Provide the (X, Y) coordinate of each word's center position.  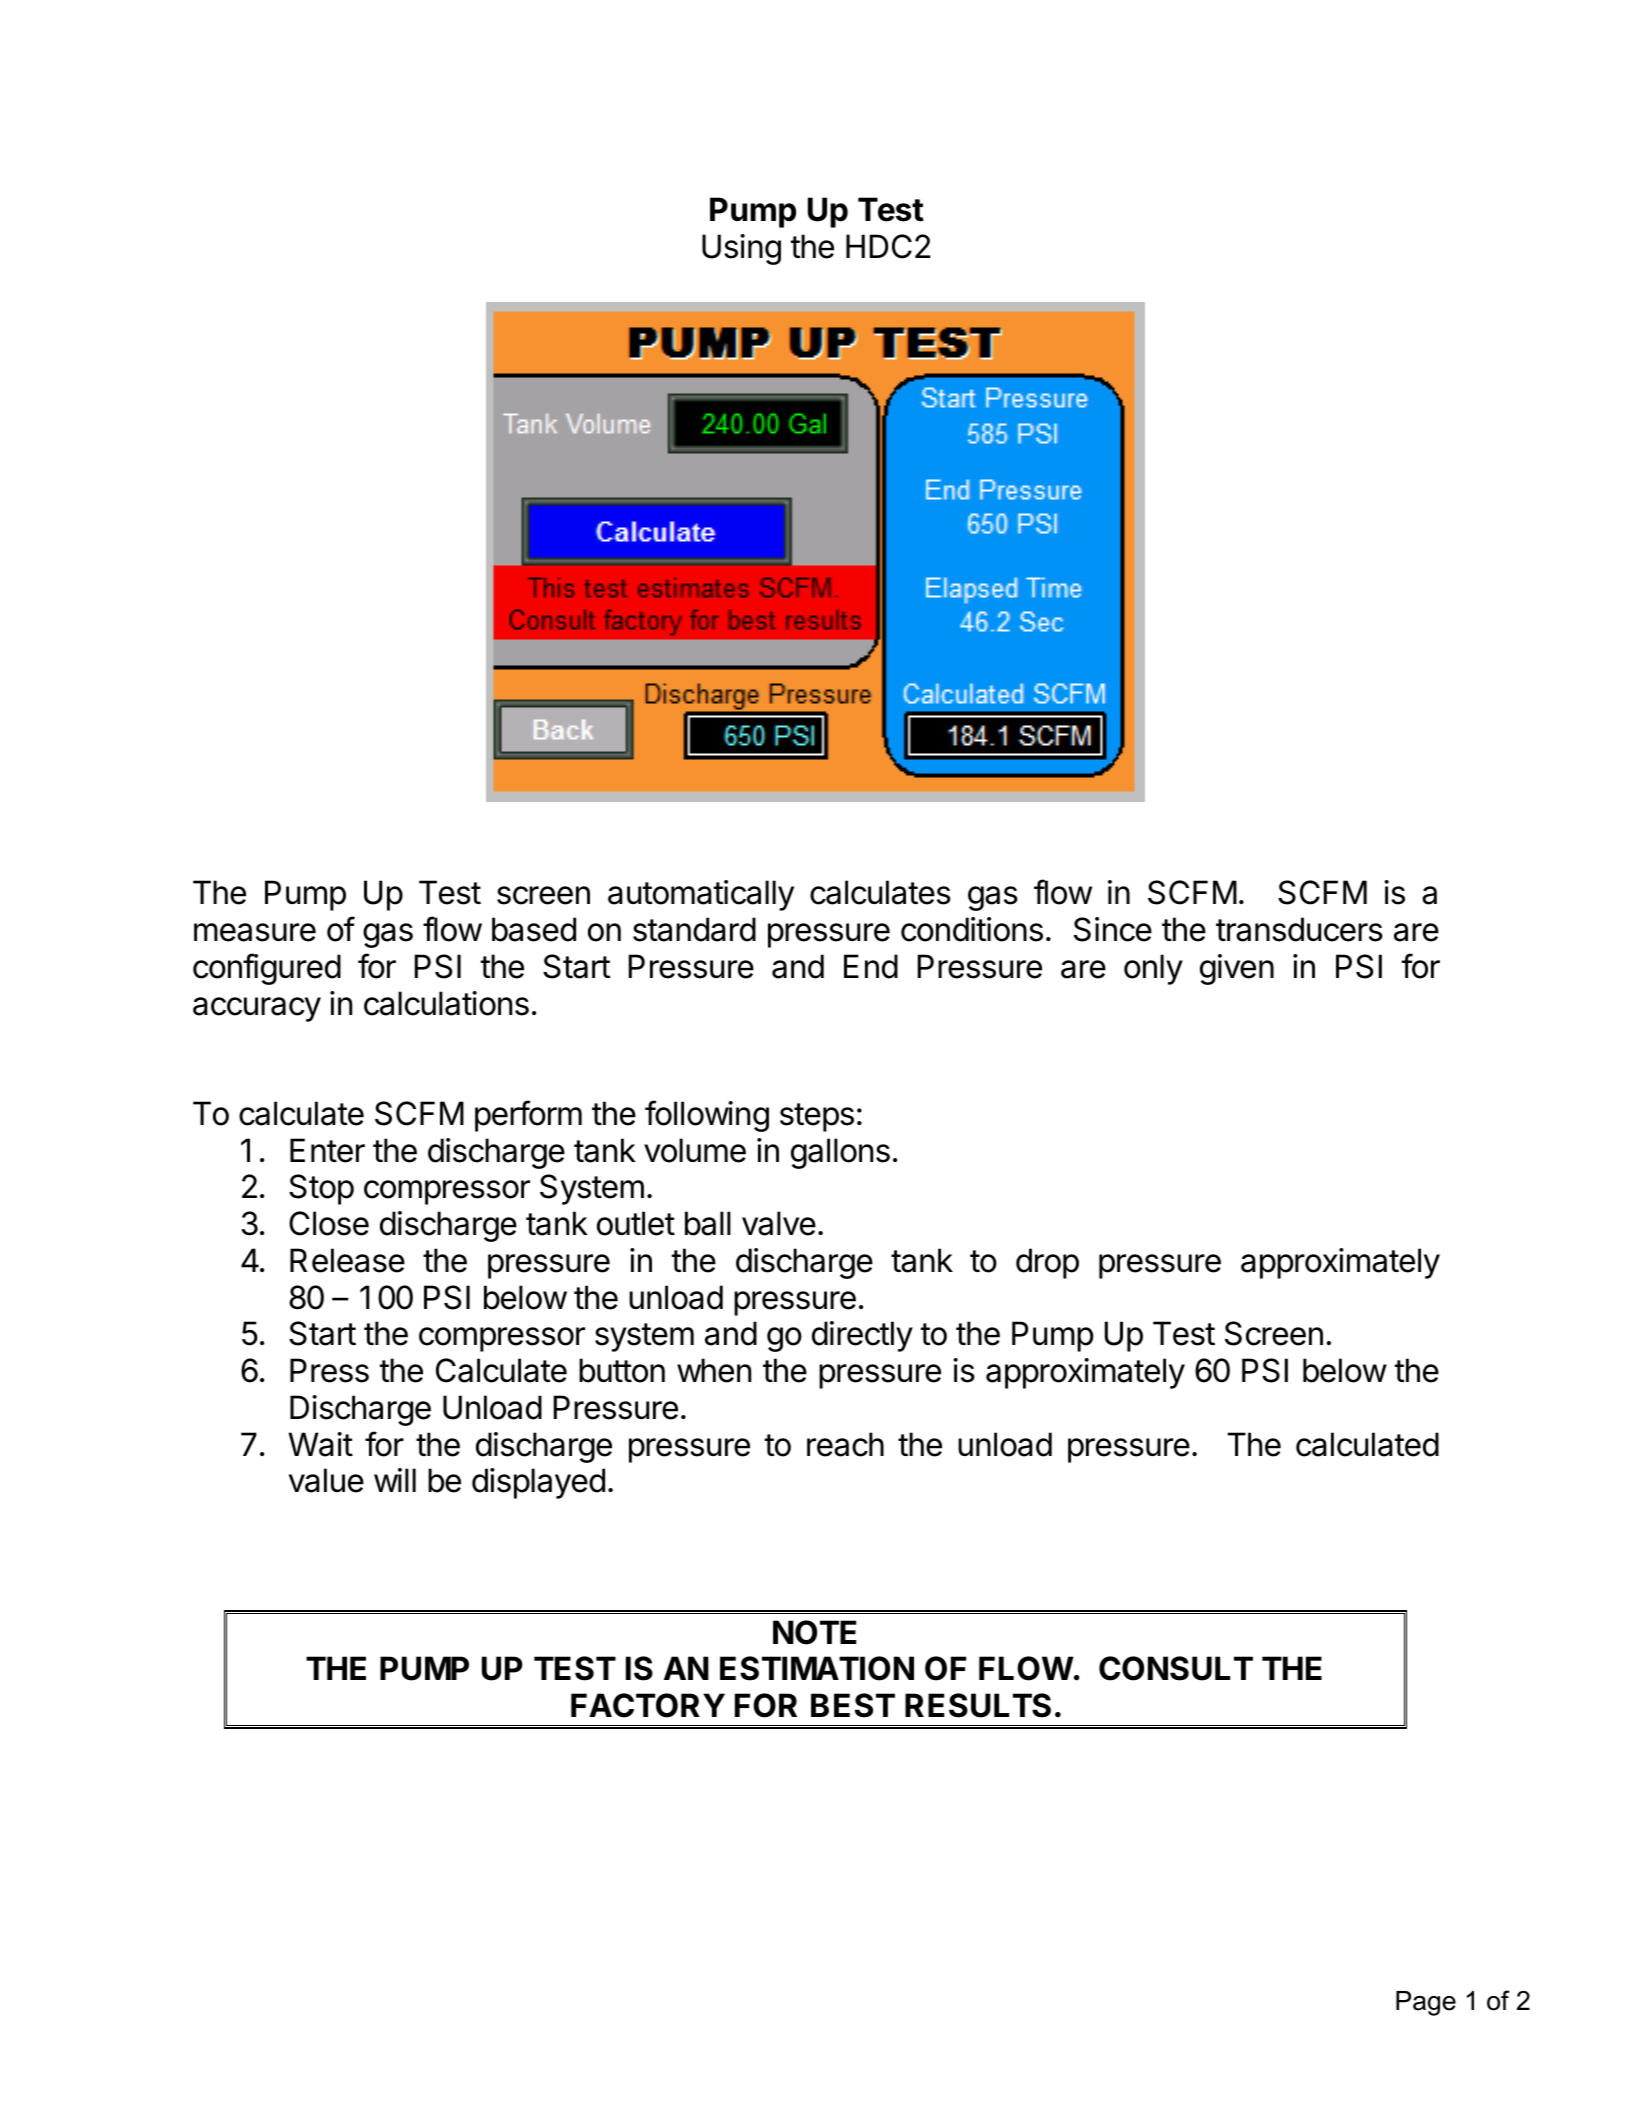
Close (329, 1223)
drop (1047, 1263)
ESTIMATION (817, 1668)
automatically (701, 895)
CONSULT (1176, 1668)
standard (694, 929)
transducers (1299, 929)
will (395, 1480)
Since (1113, 929)
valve (779, 1223)
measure (255, 932)
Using (741, 249)
